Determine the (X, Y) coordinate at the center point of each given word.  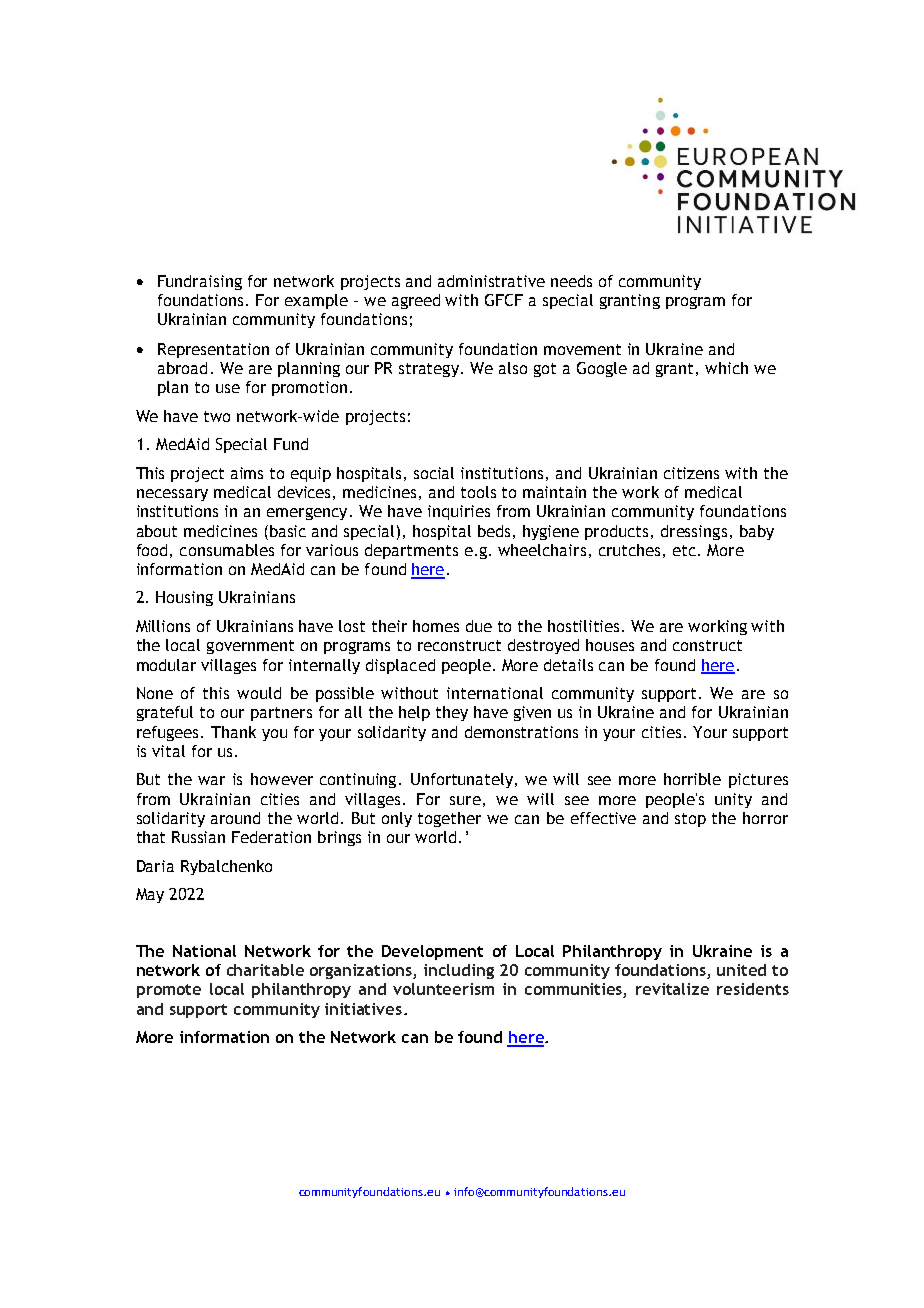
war (211, 780)
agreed (416, 301)
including (459, 971)
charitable (265, 970)
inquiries (459, 512)
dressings (694, 532)
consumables (227, 550)
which (726, 368)
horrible (692, 779)
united (741, 970)
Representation (213, 350)
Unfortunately (463, 780)
